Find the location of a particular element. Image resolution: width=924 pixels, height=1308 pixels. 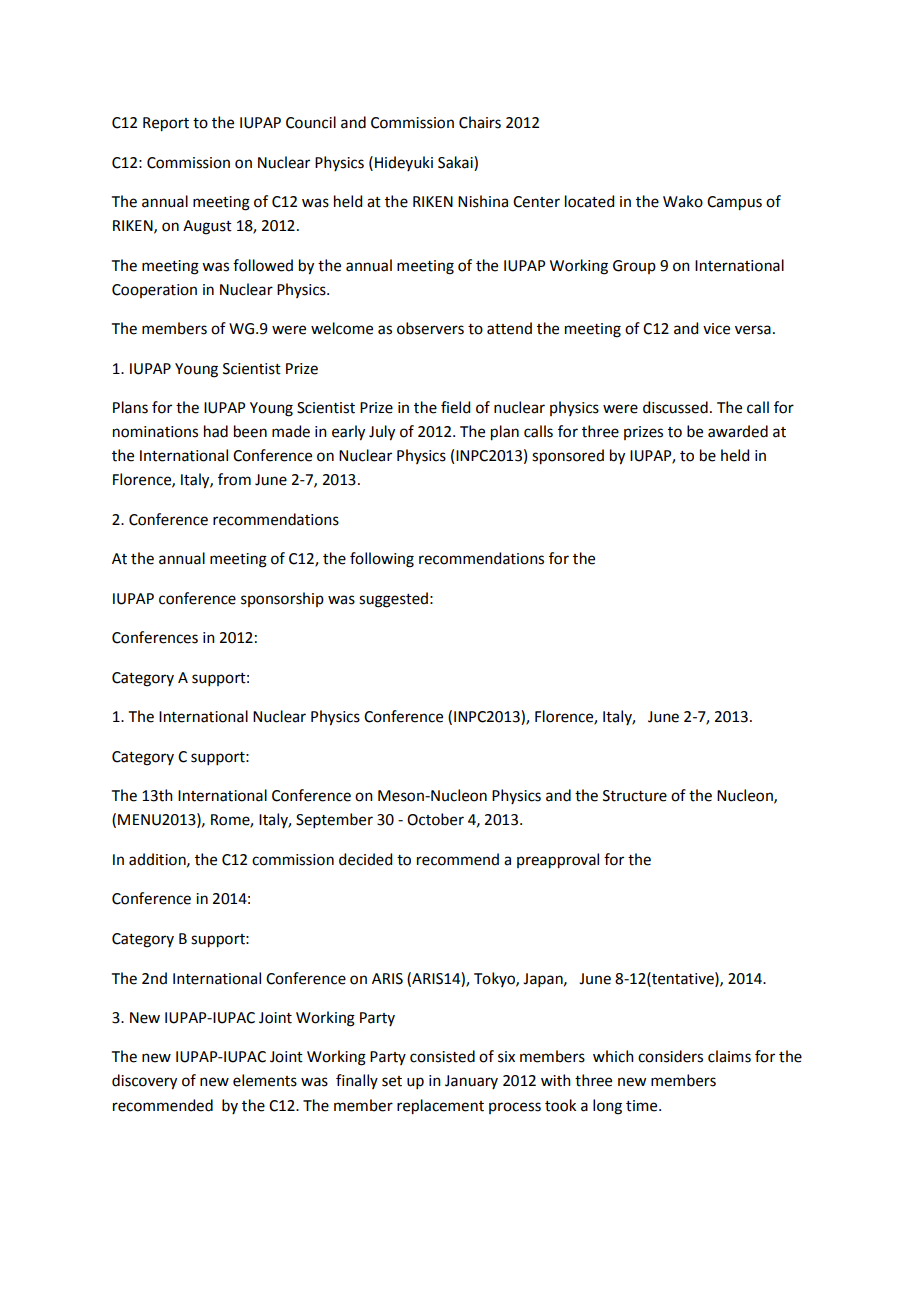

sponsored is located at coordinates (568, 457).
